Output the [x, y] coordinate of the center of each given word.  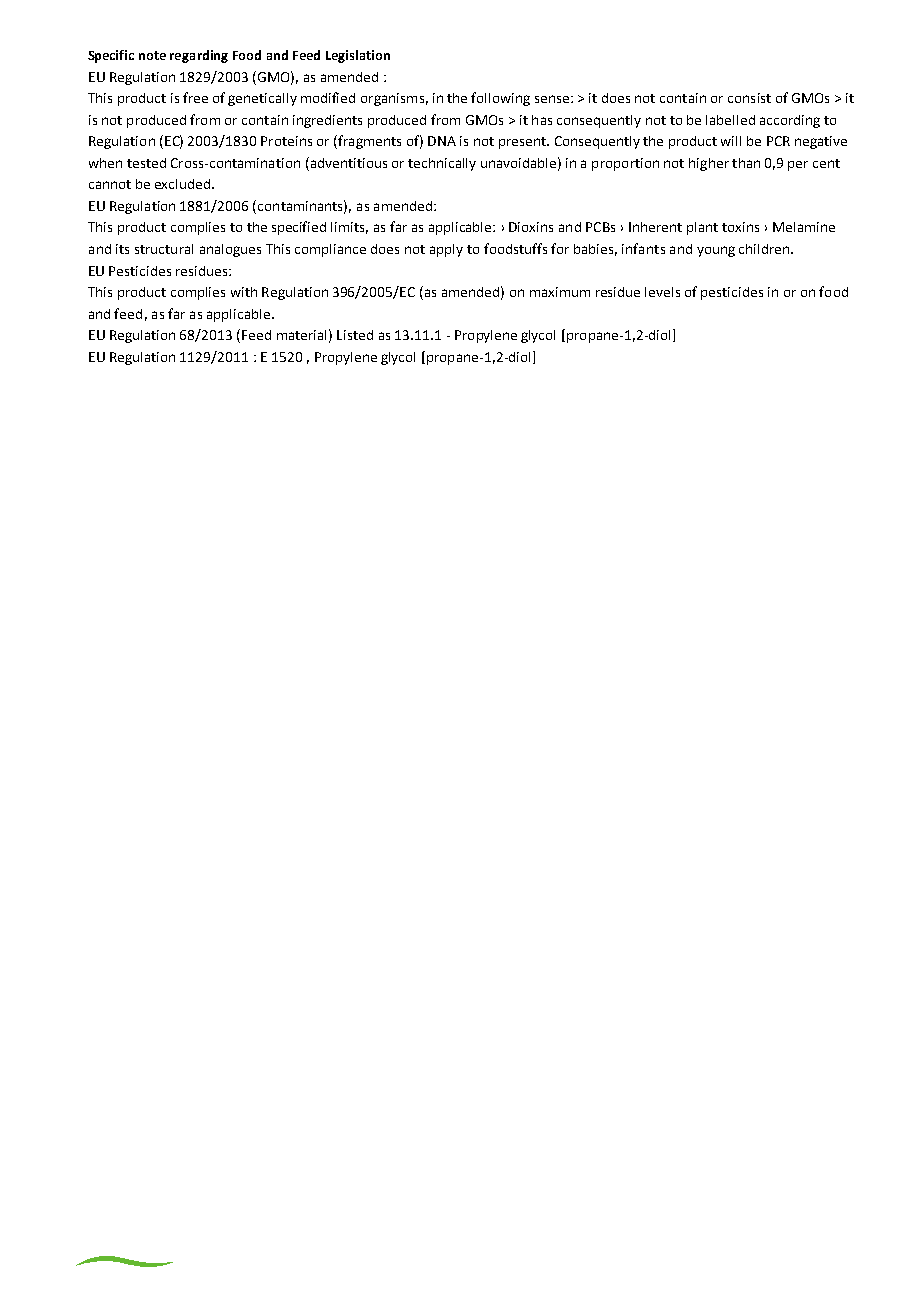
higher [709, 164]
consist [749, 98]
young [716, 251]
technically [442, 164]
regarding [199, 56]
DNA [442, 141]
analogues [230, 250]
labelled [730, 120]
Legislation [358, 56]
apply [446, 250]
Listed [355, 335]
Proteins [286, 141]
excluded [184, 184]
